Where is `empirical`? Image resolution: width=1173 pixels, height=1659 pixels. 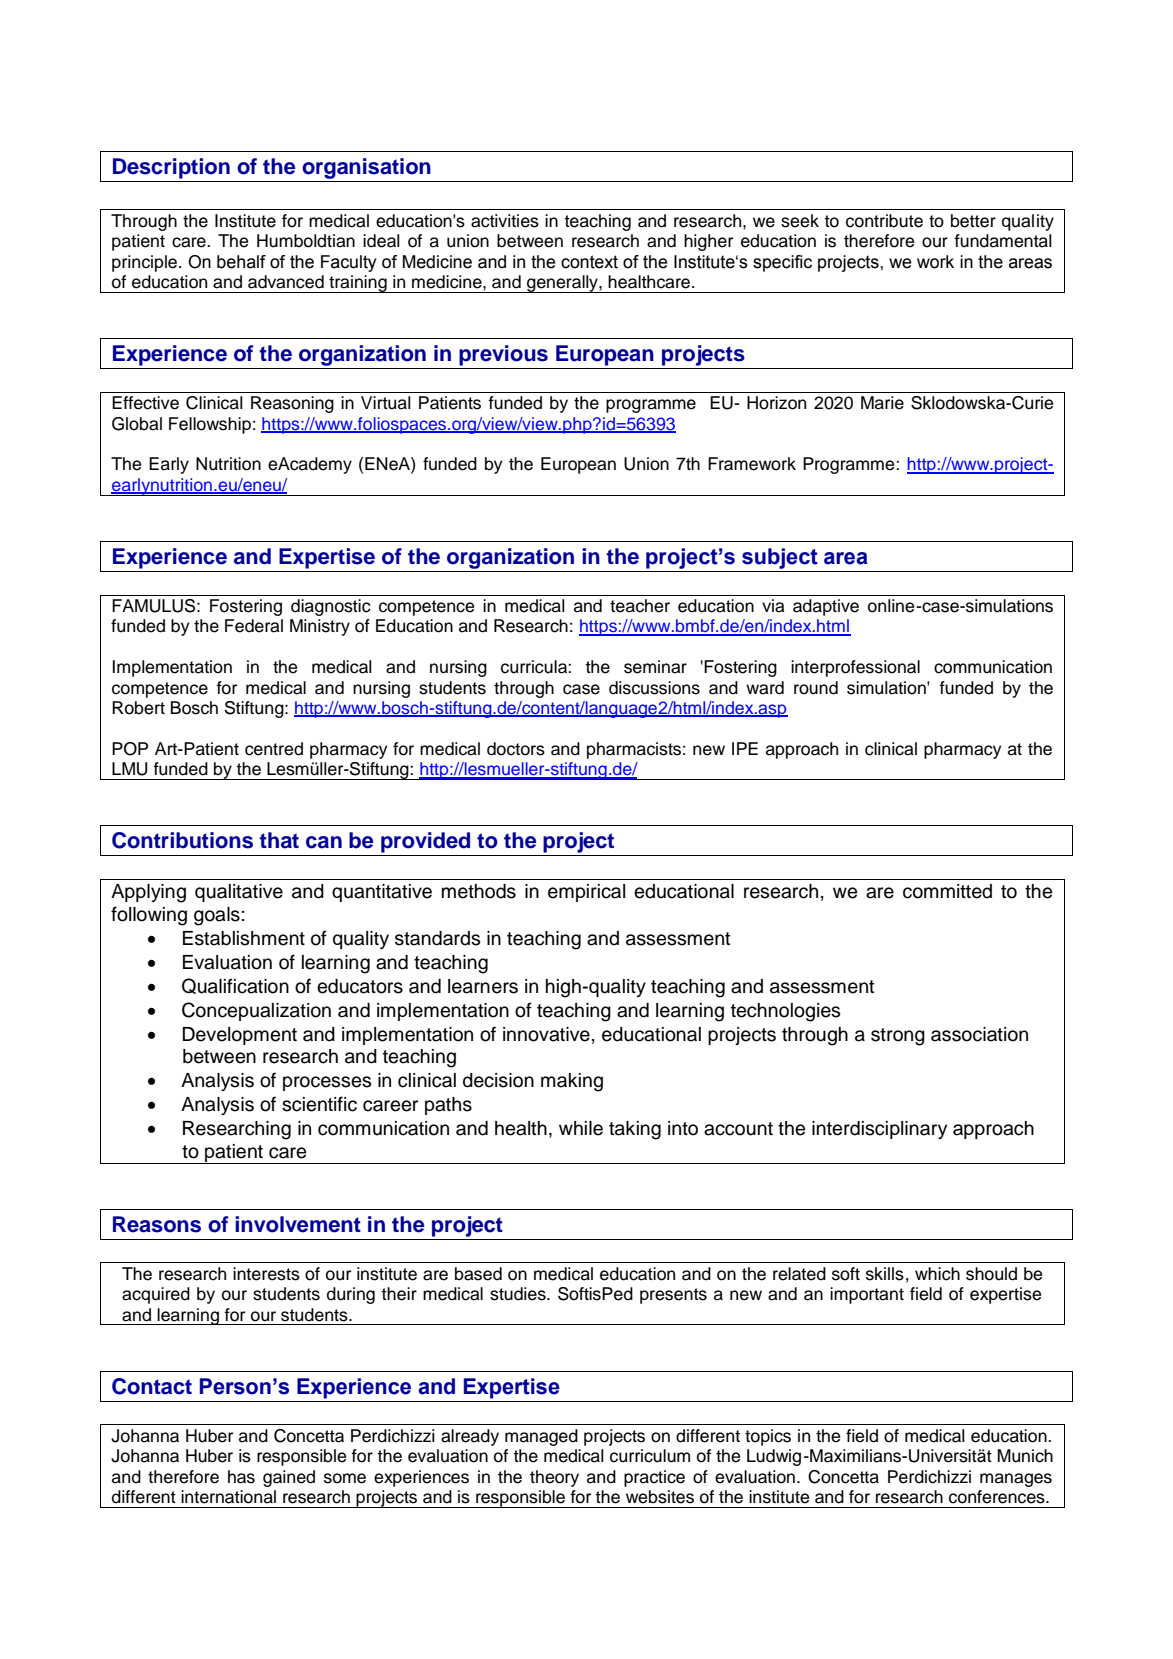
empirical is located at coordinates (586, 893).
